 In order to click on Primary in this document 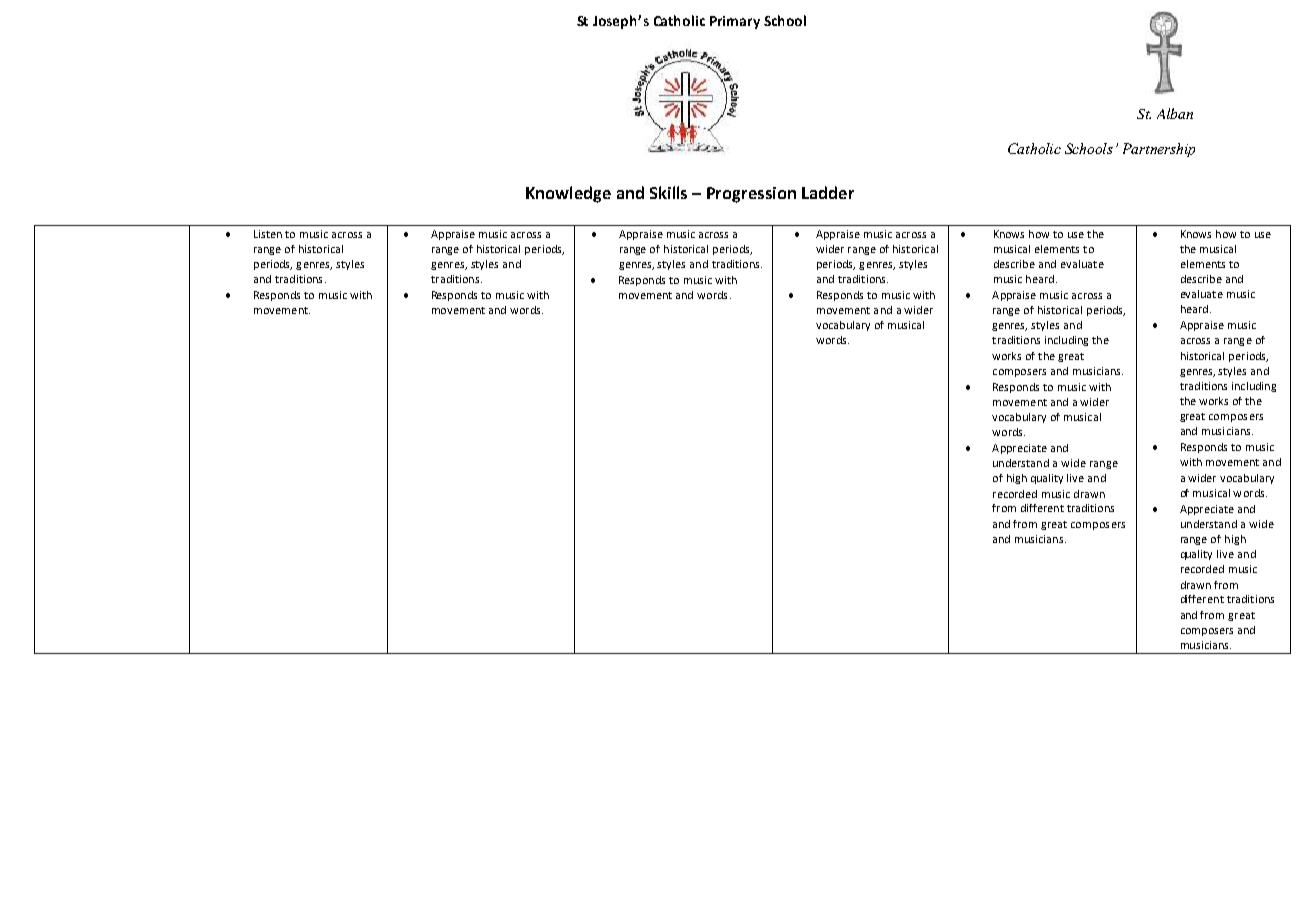, I will do `click(735, 22)`.
